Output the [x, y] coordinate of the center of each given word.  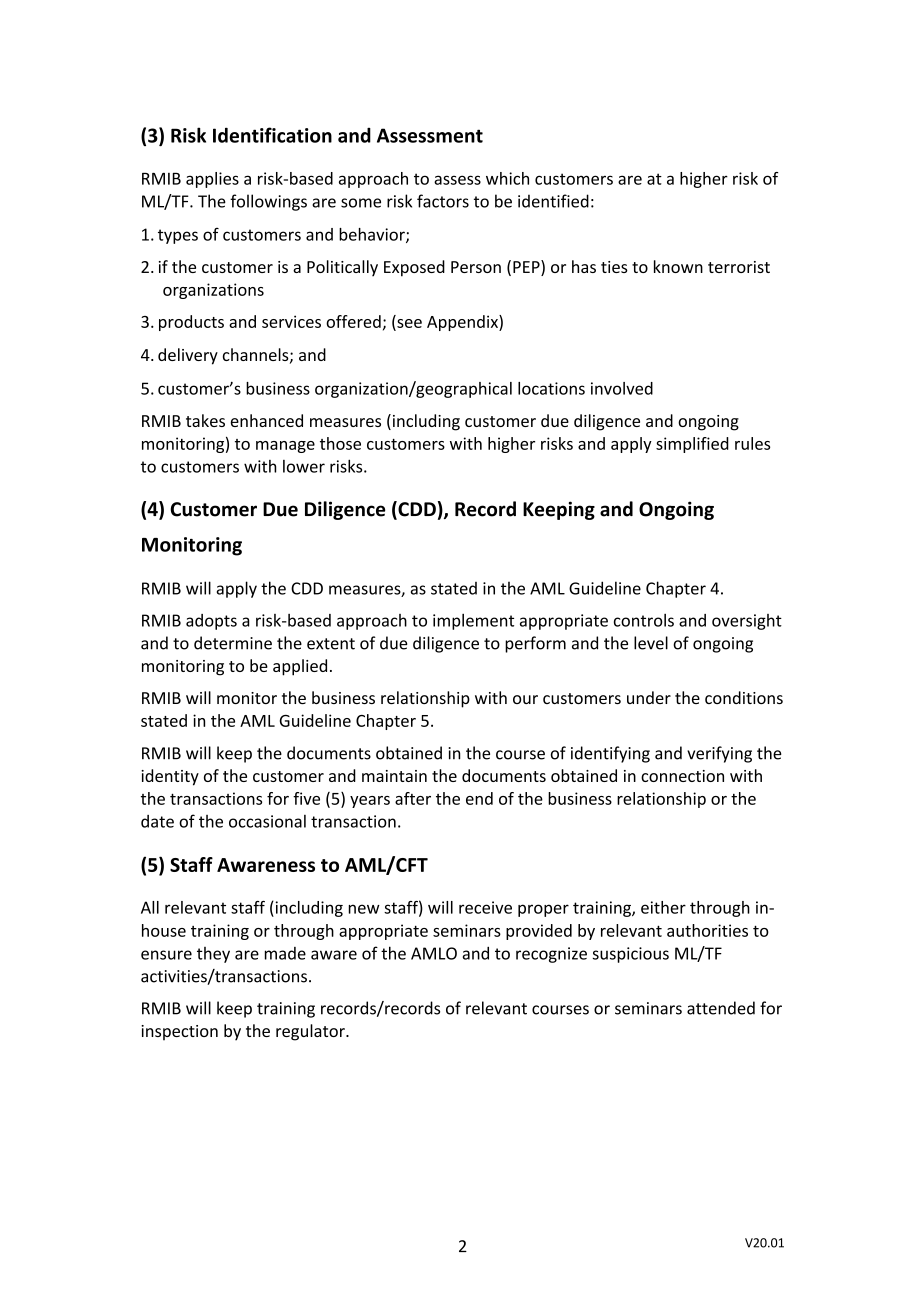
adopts [211, 622]
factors [443, 201]
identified [553, 201]
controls [644, 620]
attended [721, 1008]
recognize [551, 955]
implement [473, 622]
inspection [179, 1033]
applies [212, 180]
